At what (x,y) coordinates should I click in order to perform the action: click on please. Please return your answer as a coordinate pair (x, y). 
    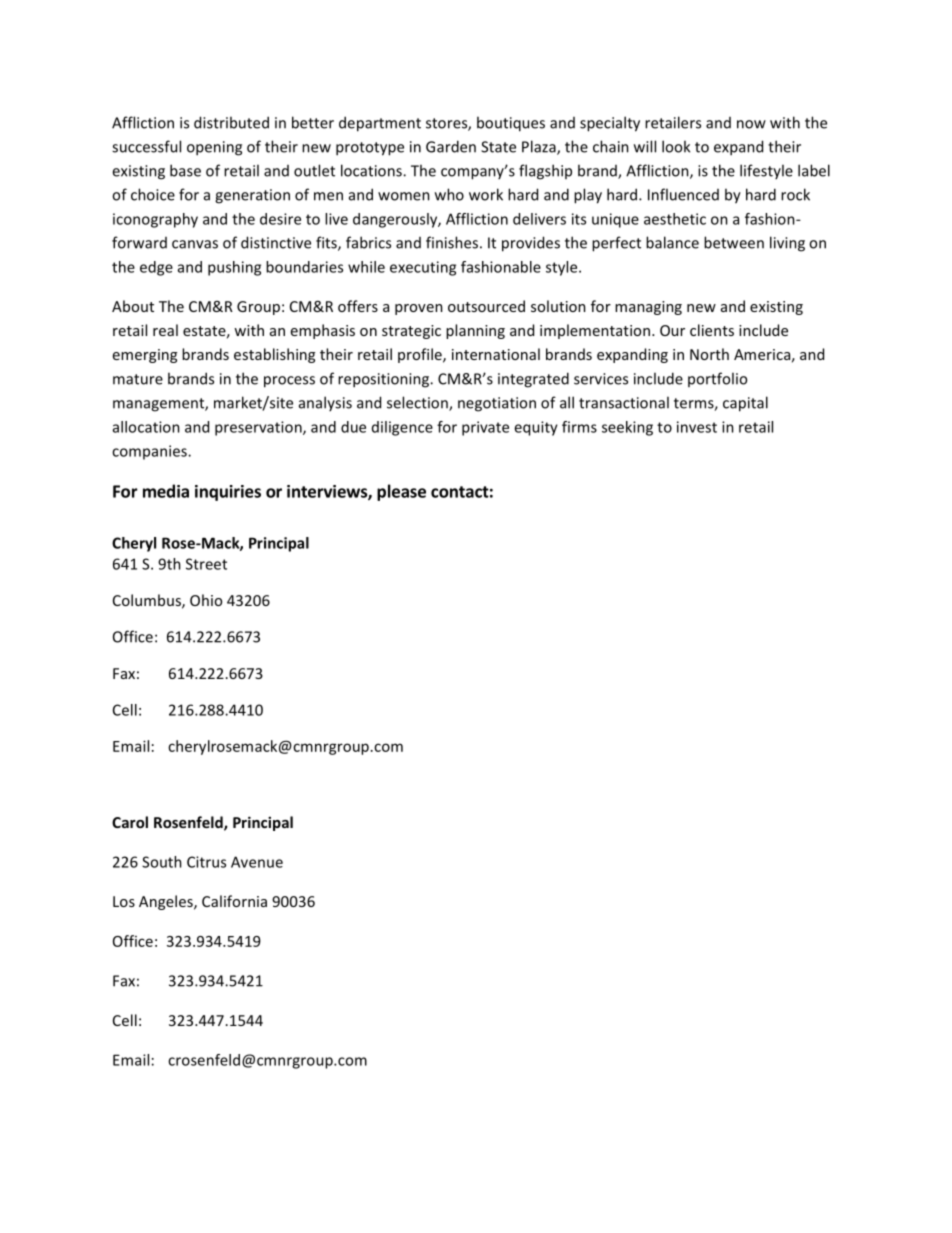
    Looking at the image, I should click on (401, 492).
